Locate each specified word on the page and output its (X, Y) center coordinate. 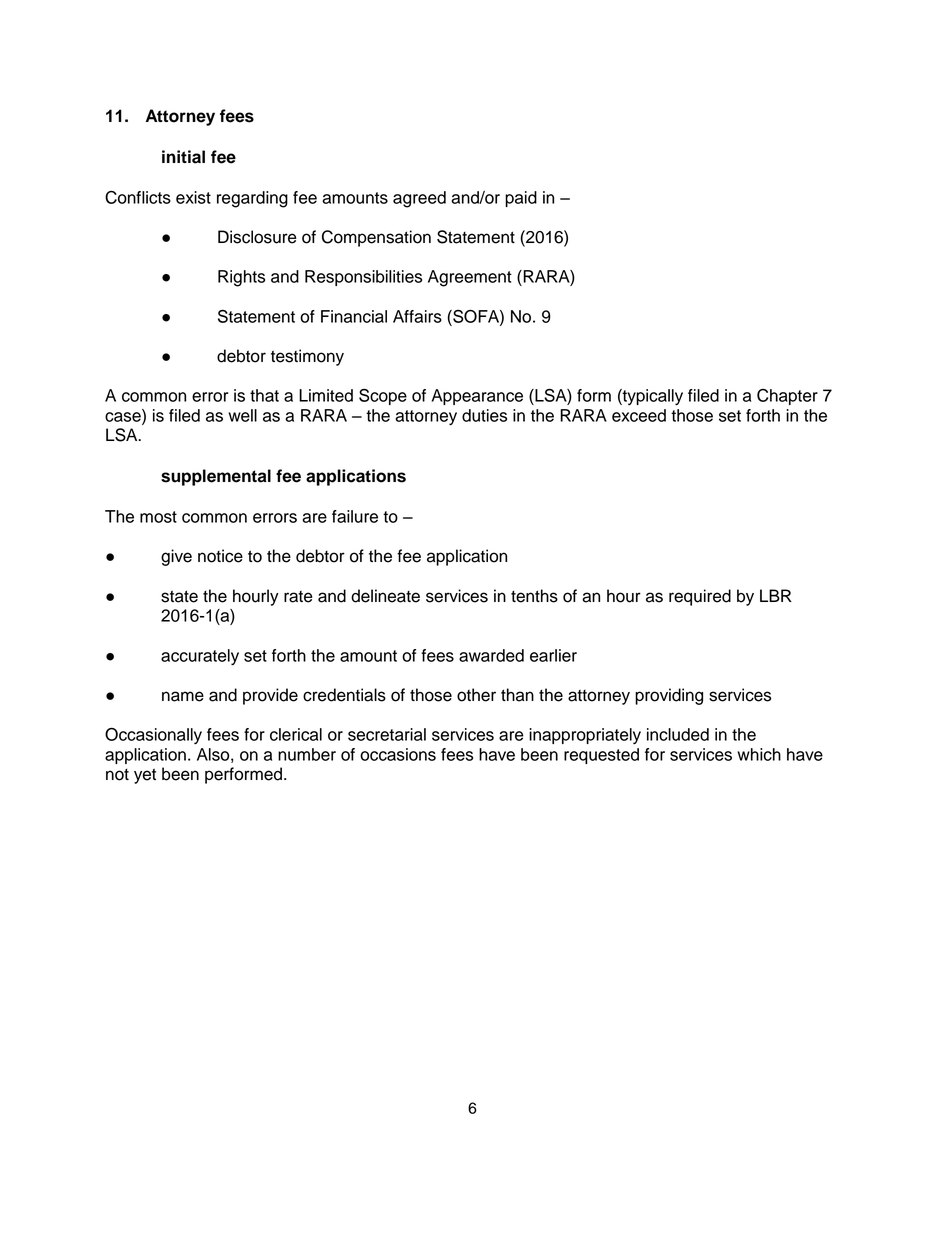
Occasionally (153, 735)
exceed (639, 415)
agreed (419, 199)
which (759, 754)
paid (521, 199)
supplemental (216, 477)
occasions (398, 754)
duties (484, 415)
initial (183, 157)
